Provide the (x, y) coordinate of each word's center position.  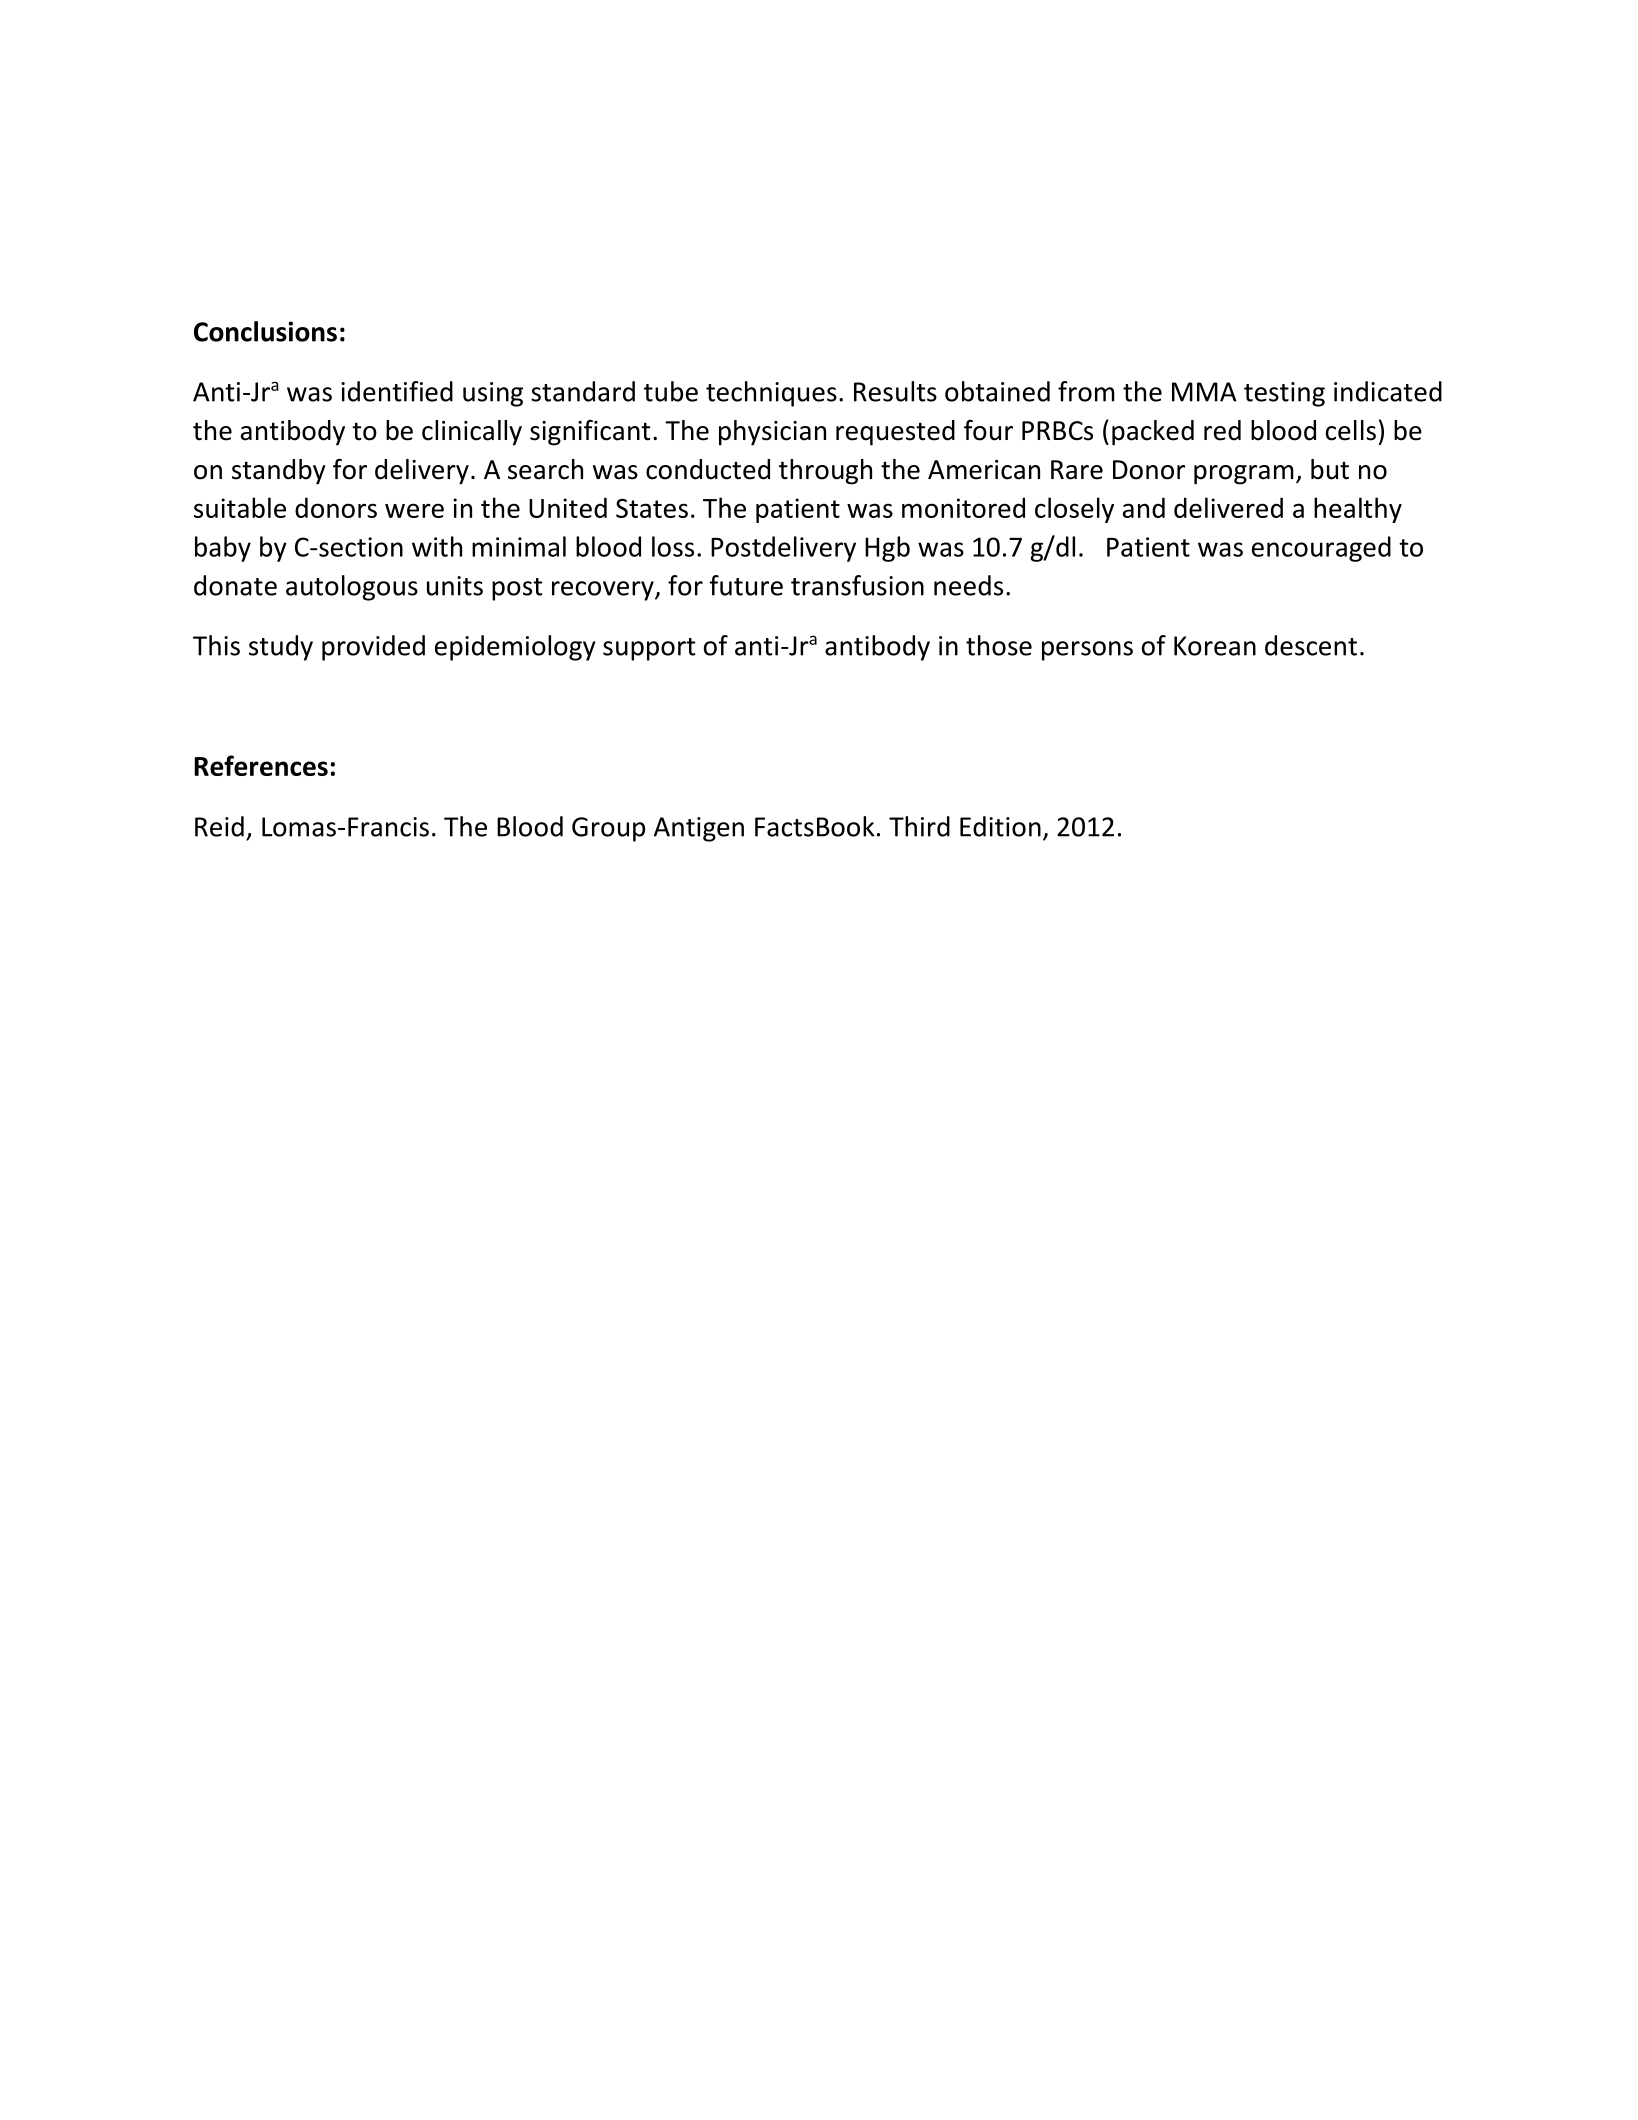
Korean (1215, 646)
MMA (1204, 392)
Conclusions (265, 331)
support (649, 649)
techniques (771, 394)
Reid (219, 826)
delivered (1228, 507)
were (414, 510)
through (825, 472)
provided (373, 648)
